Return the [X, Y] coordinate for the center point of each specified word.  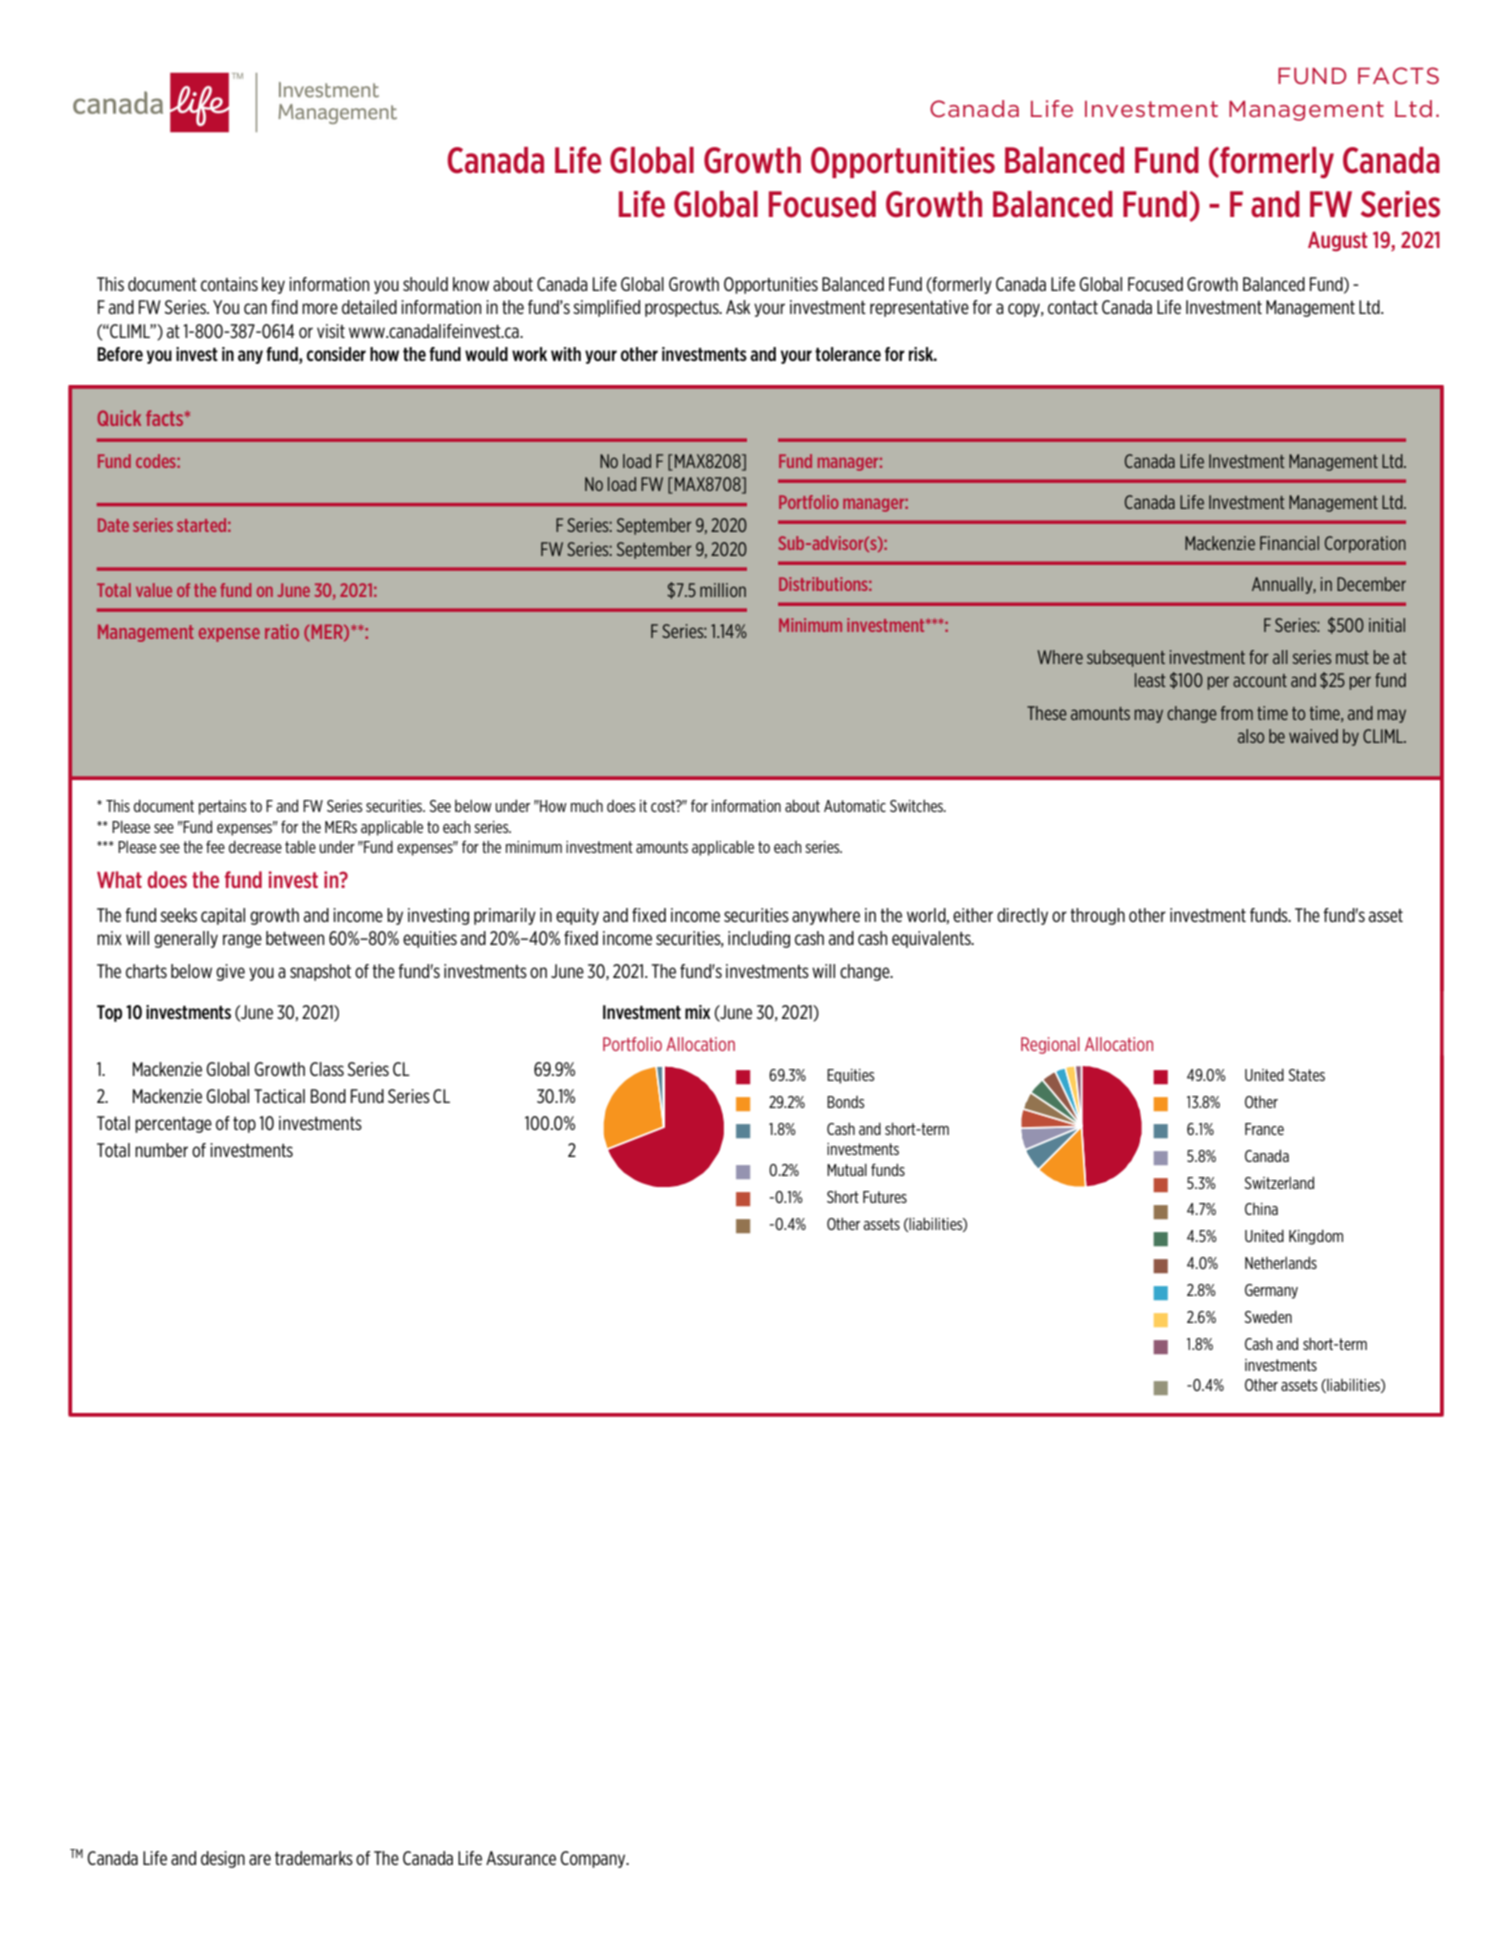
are [260, 1859]
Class [327, 1069]
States [1306, 1075]
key [273, 285]
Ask [738, 307]
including [759, 939]
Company [594, 1859]
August [1338, 241]
